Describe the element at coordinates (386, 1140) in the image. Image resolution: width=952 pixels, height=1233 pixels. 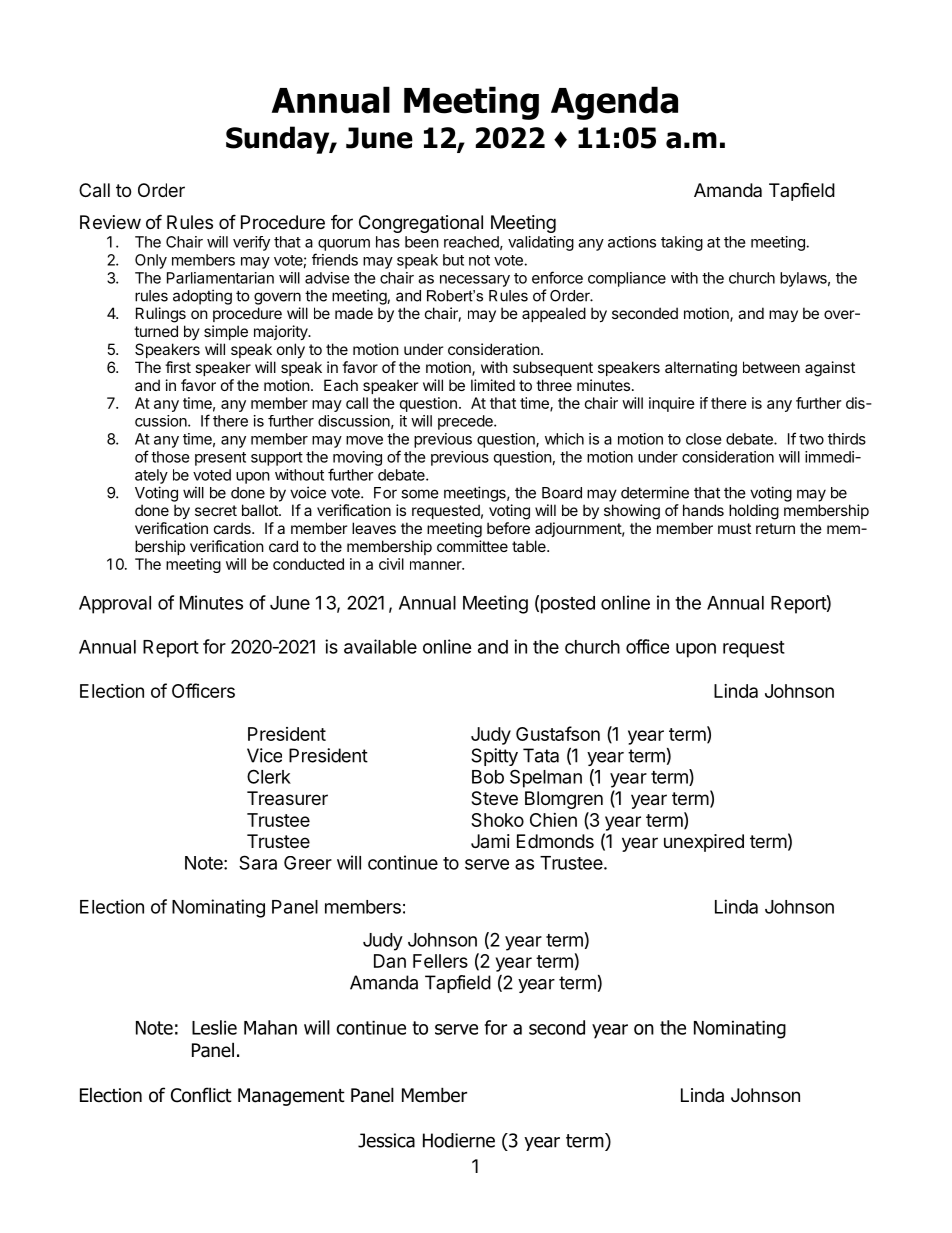
I see `Jessica` at that location.
